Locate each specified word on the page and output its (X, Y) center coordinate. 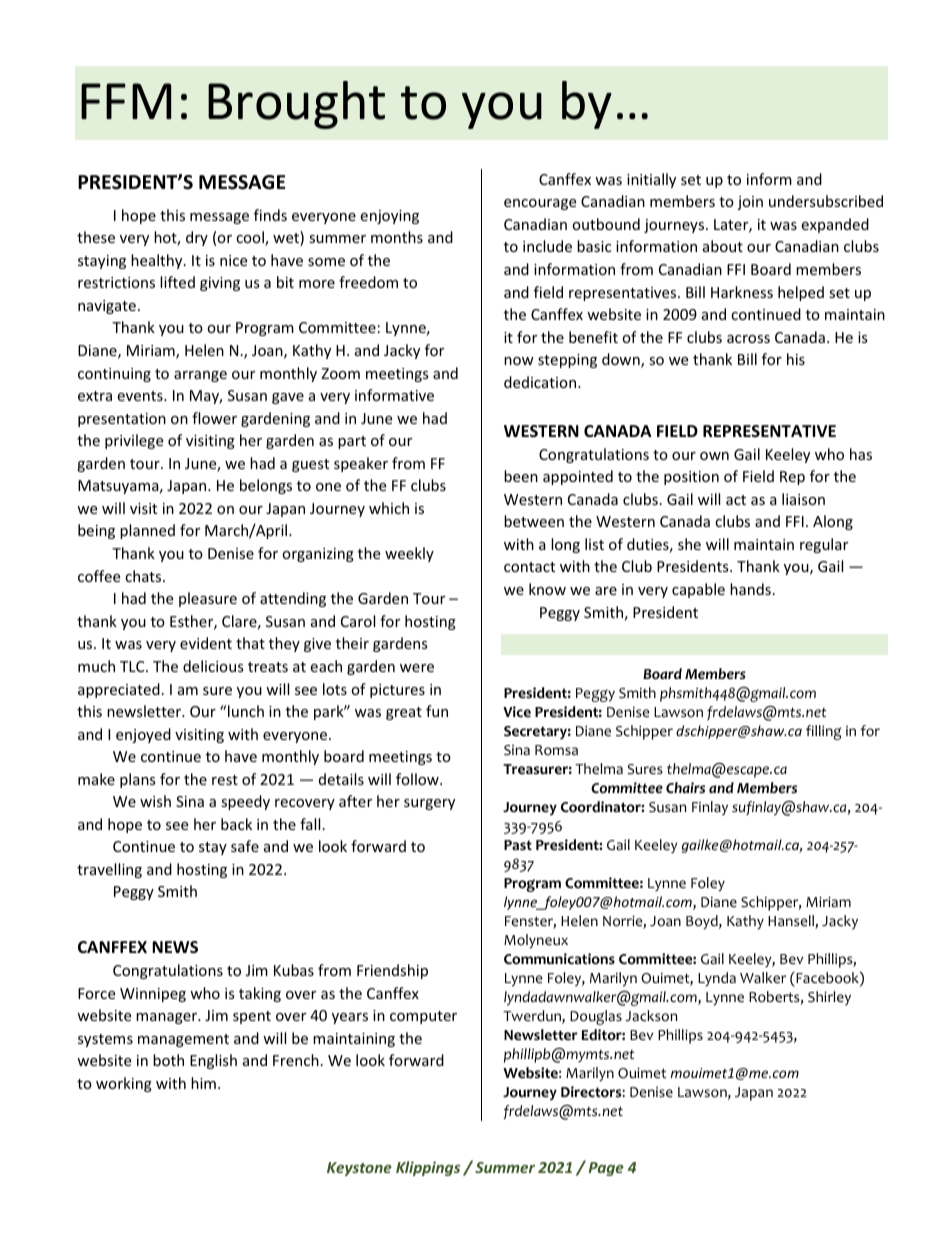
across (748, 339)
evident (206, 643)
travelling (109, 870)
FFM (126, 101)
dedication (541, 382)
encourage (540, 204)
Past (518, 845)
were (417, 668)
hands (750, 589)
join (750, 203)
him (203, 1083)
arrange (200, 376)
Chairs (685, 788)
